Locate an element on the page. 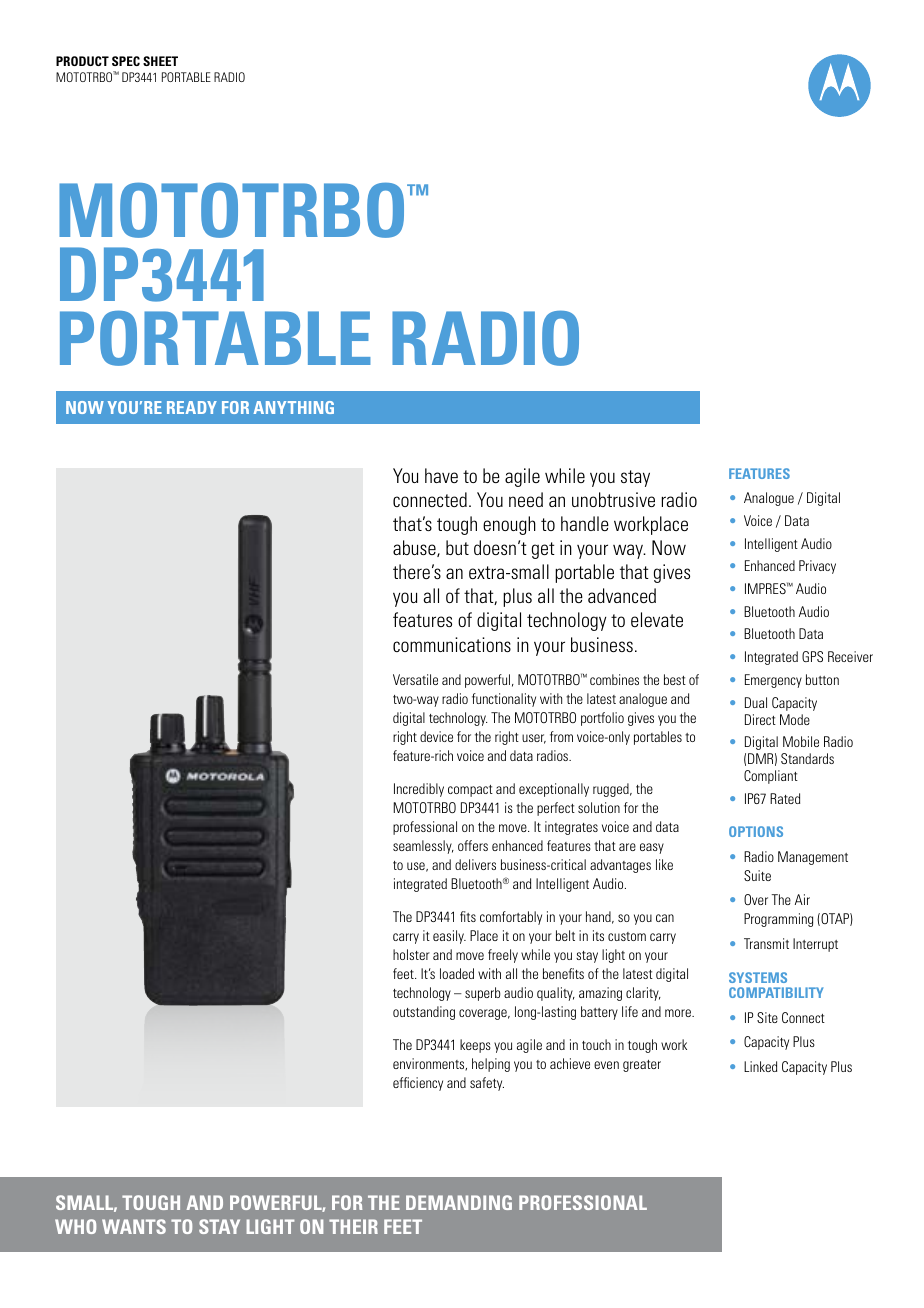 The image size is (924, 1308). have is located at coordinates (441, 475).
